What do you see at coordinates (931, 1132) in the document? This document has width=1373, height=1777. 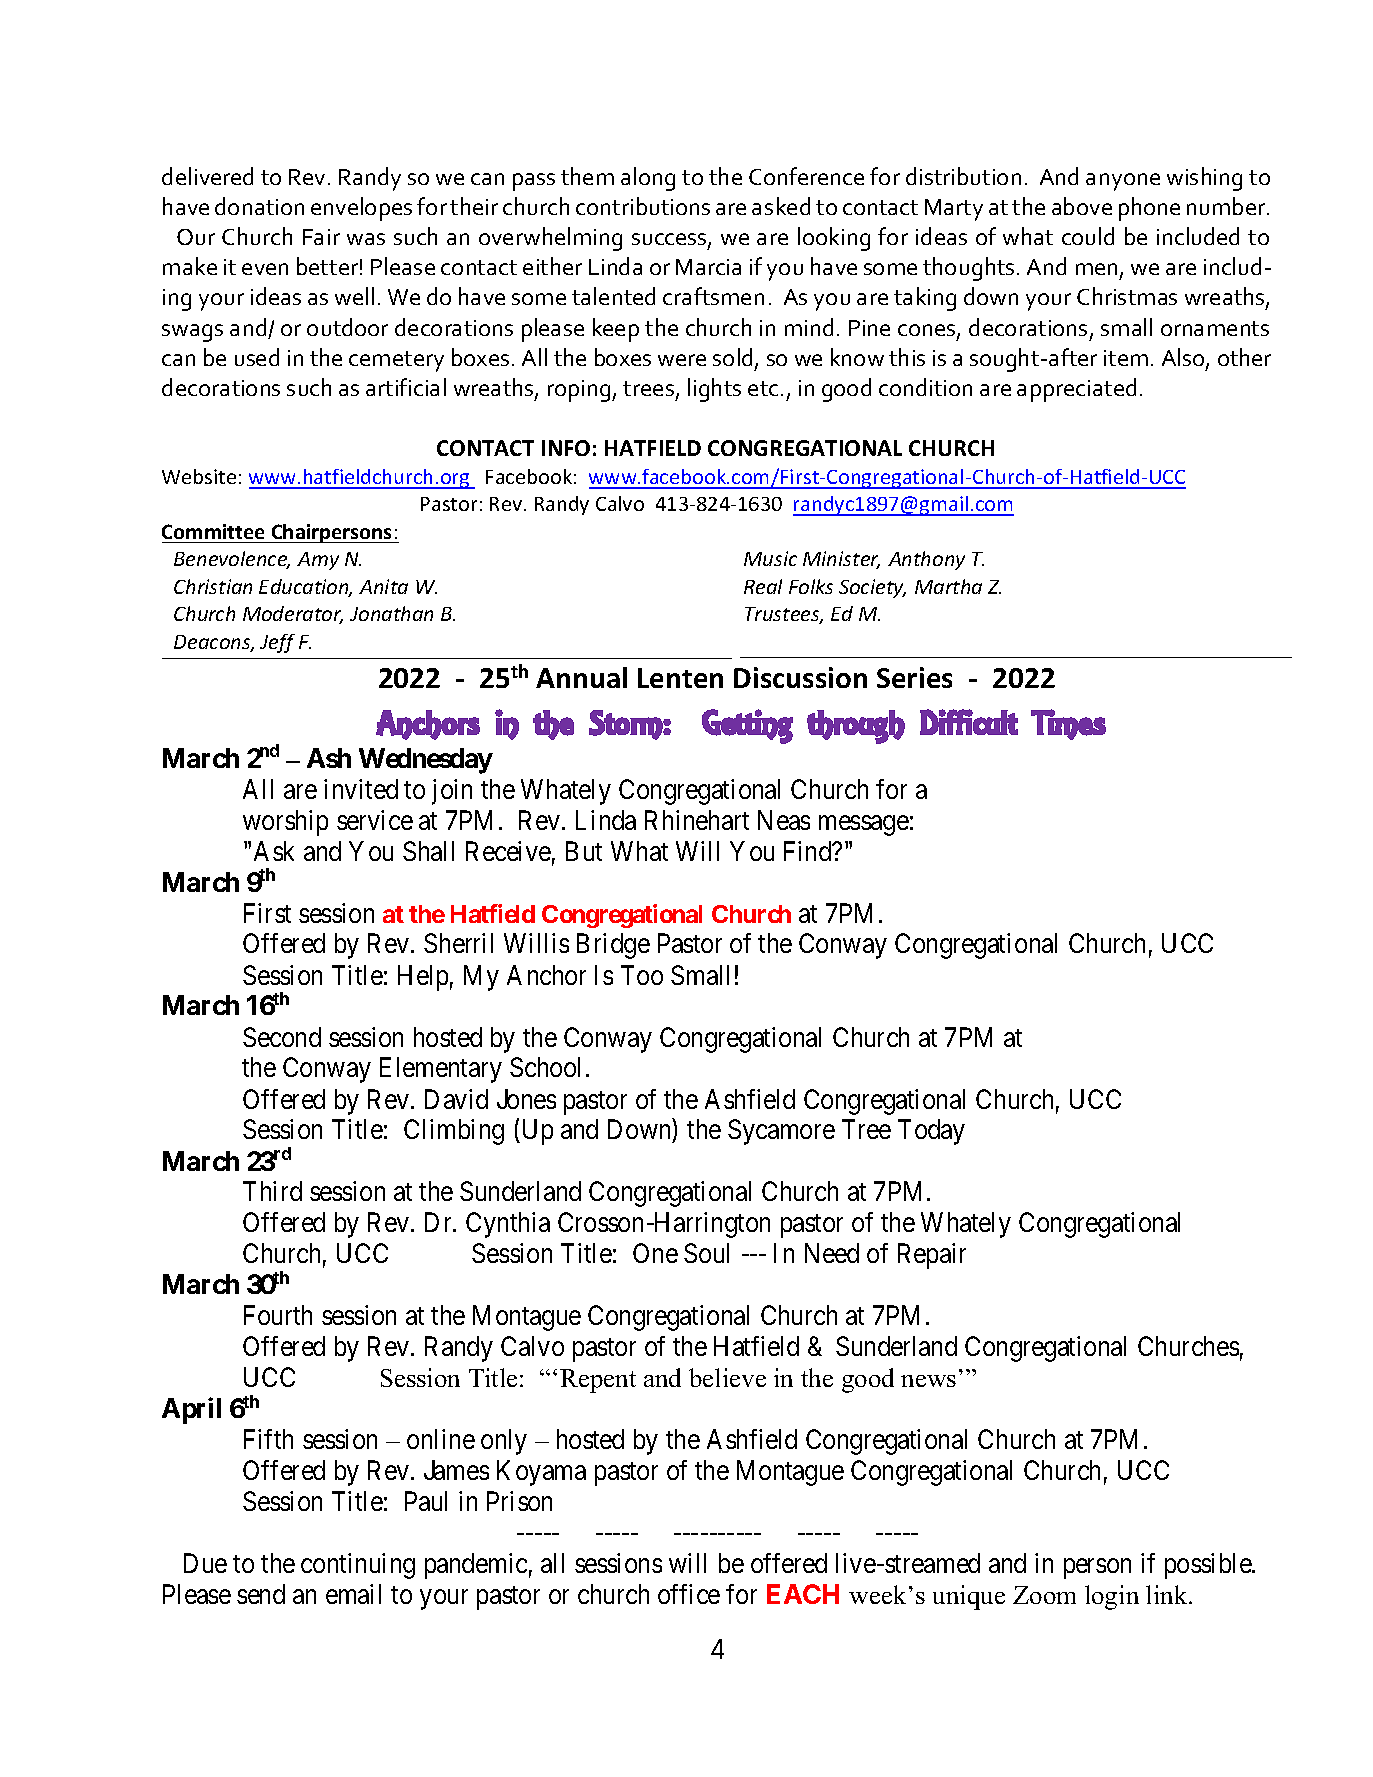 I see `Today` at bounding box center [931, 1132].
